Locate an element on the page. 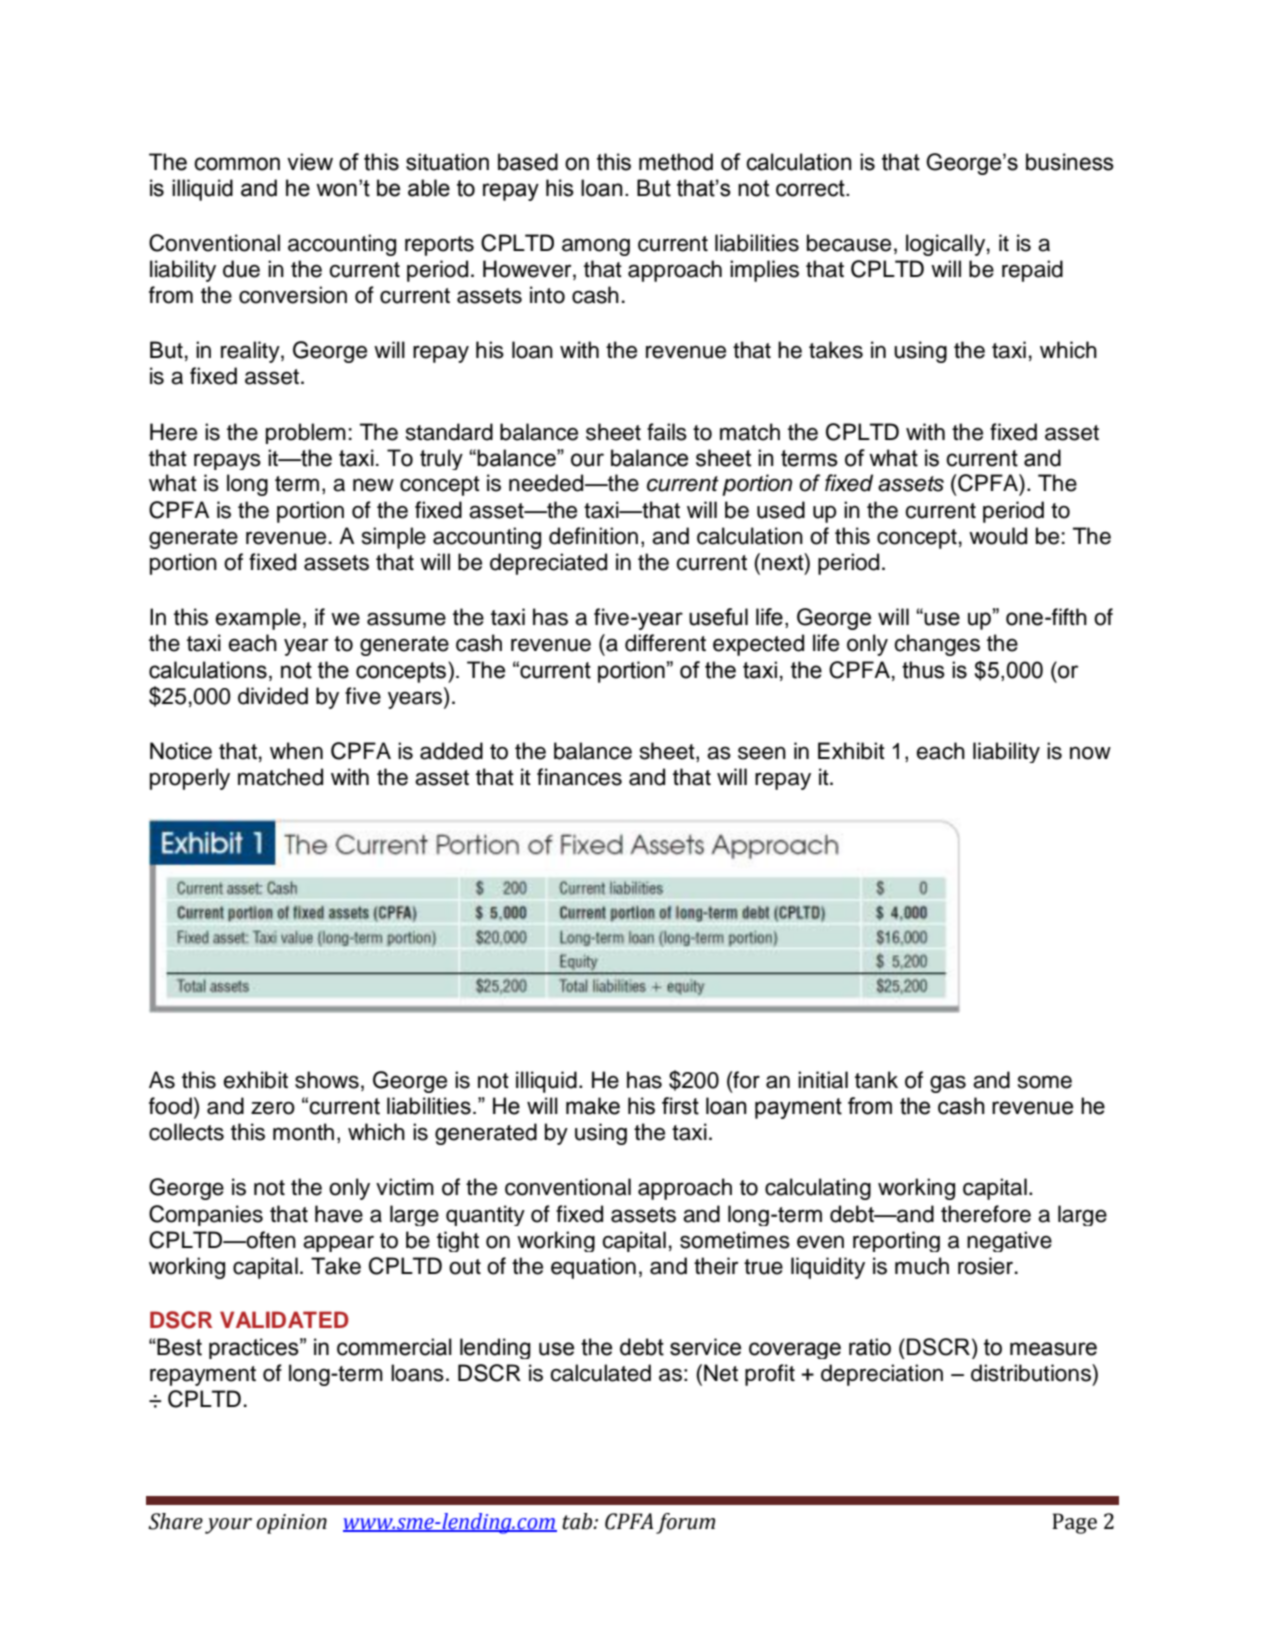 The image size is (1264, 1636). now is located at coordinates (1090, 753).
